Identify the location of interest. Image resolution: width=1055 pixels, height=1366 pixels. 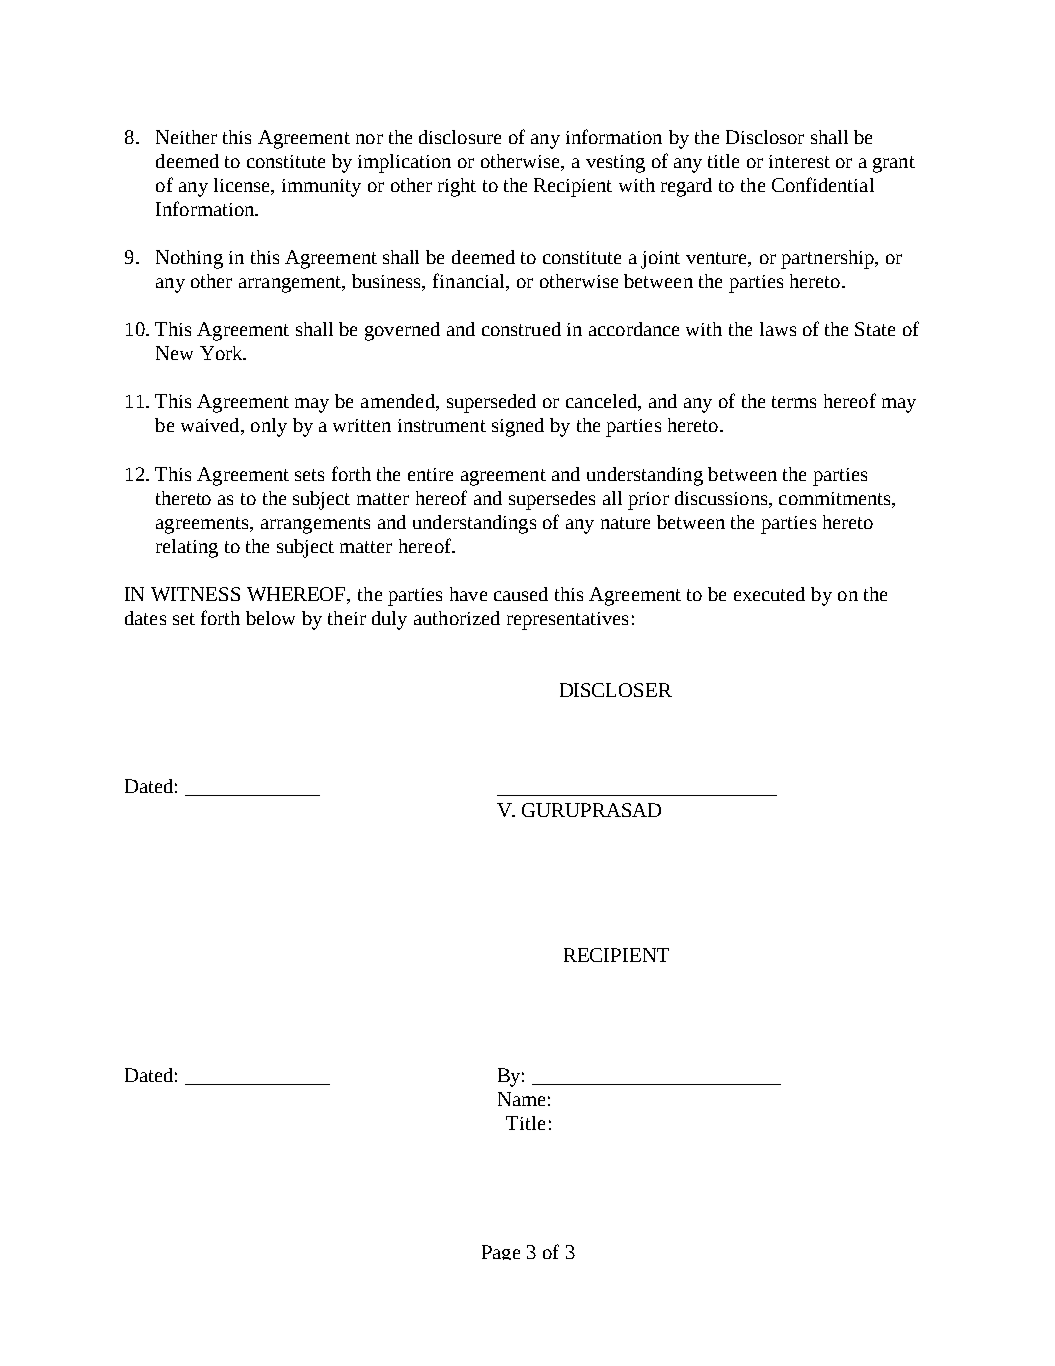
(799, 161).
